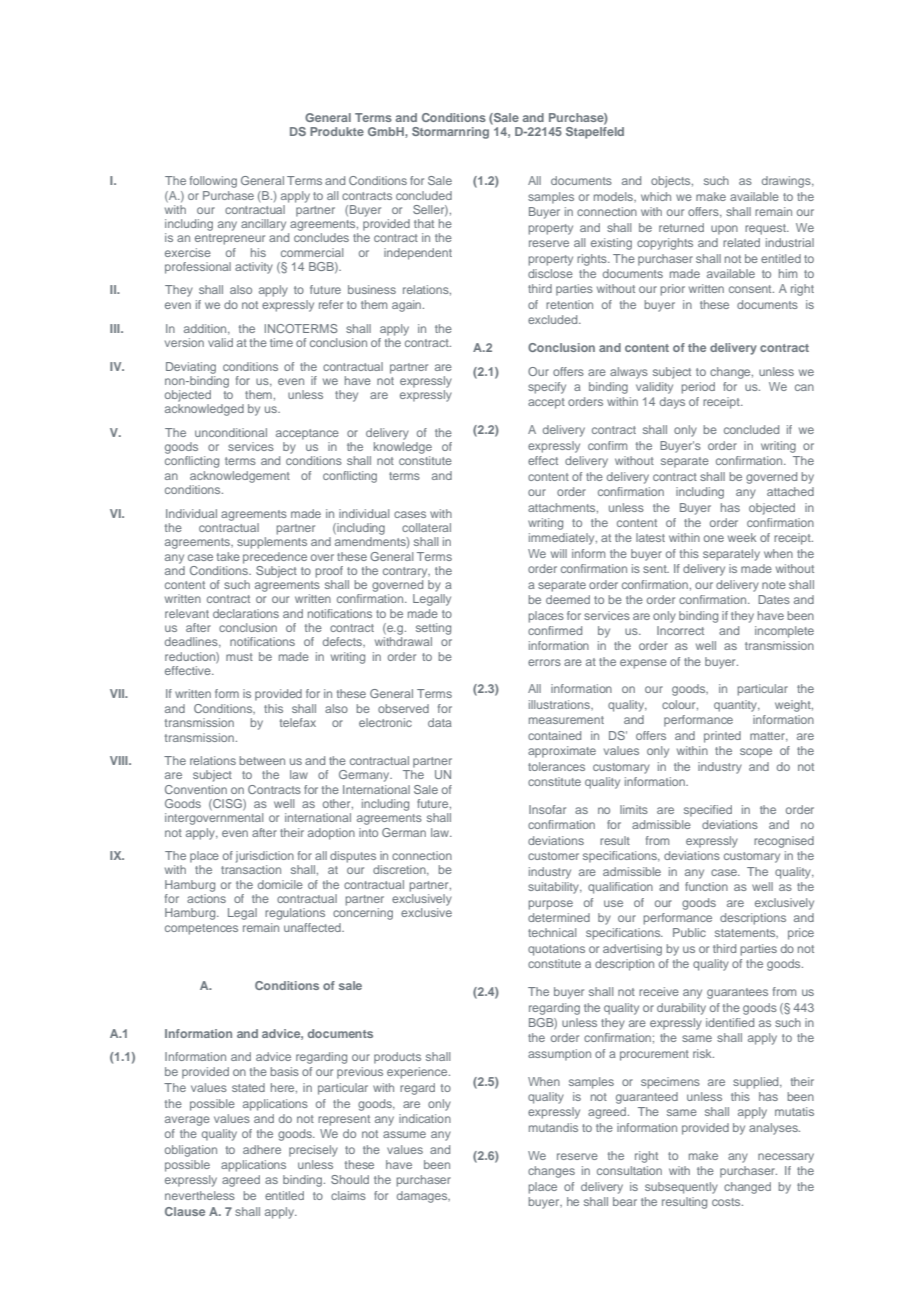  I want to click on customer, so click(553, 856).
